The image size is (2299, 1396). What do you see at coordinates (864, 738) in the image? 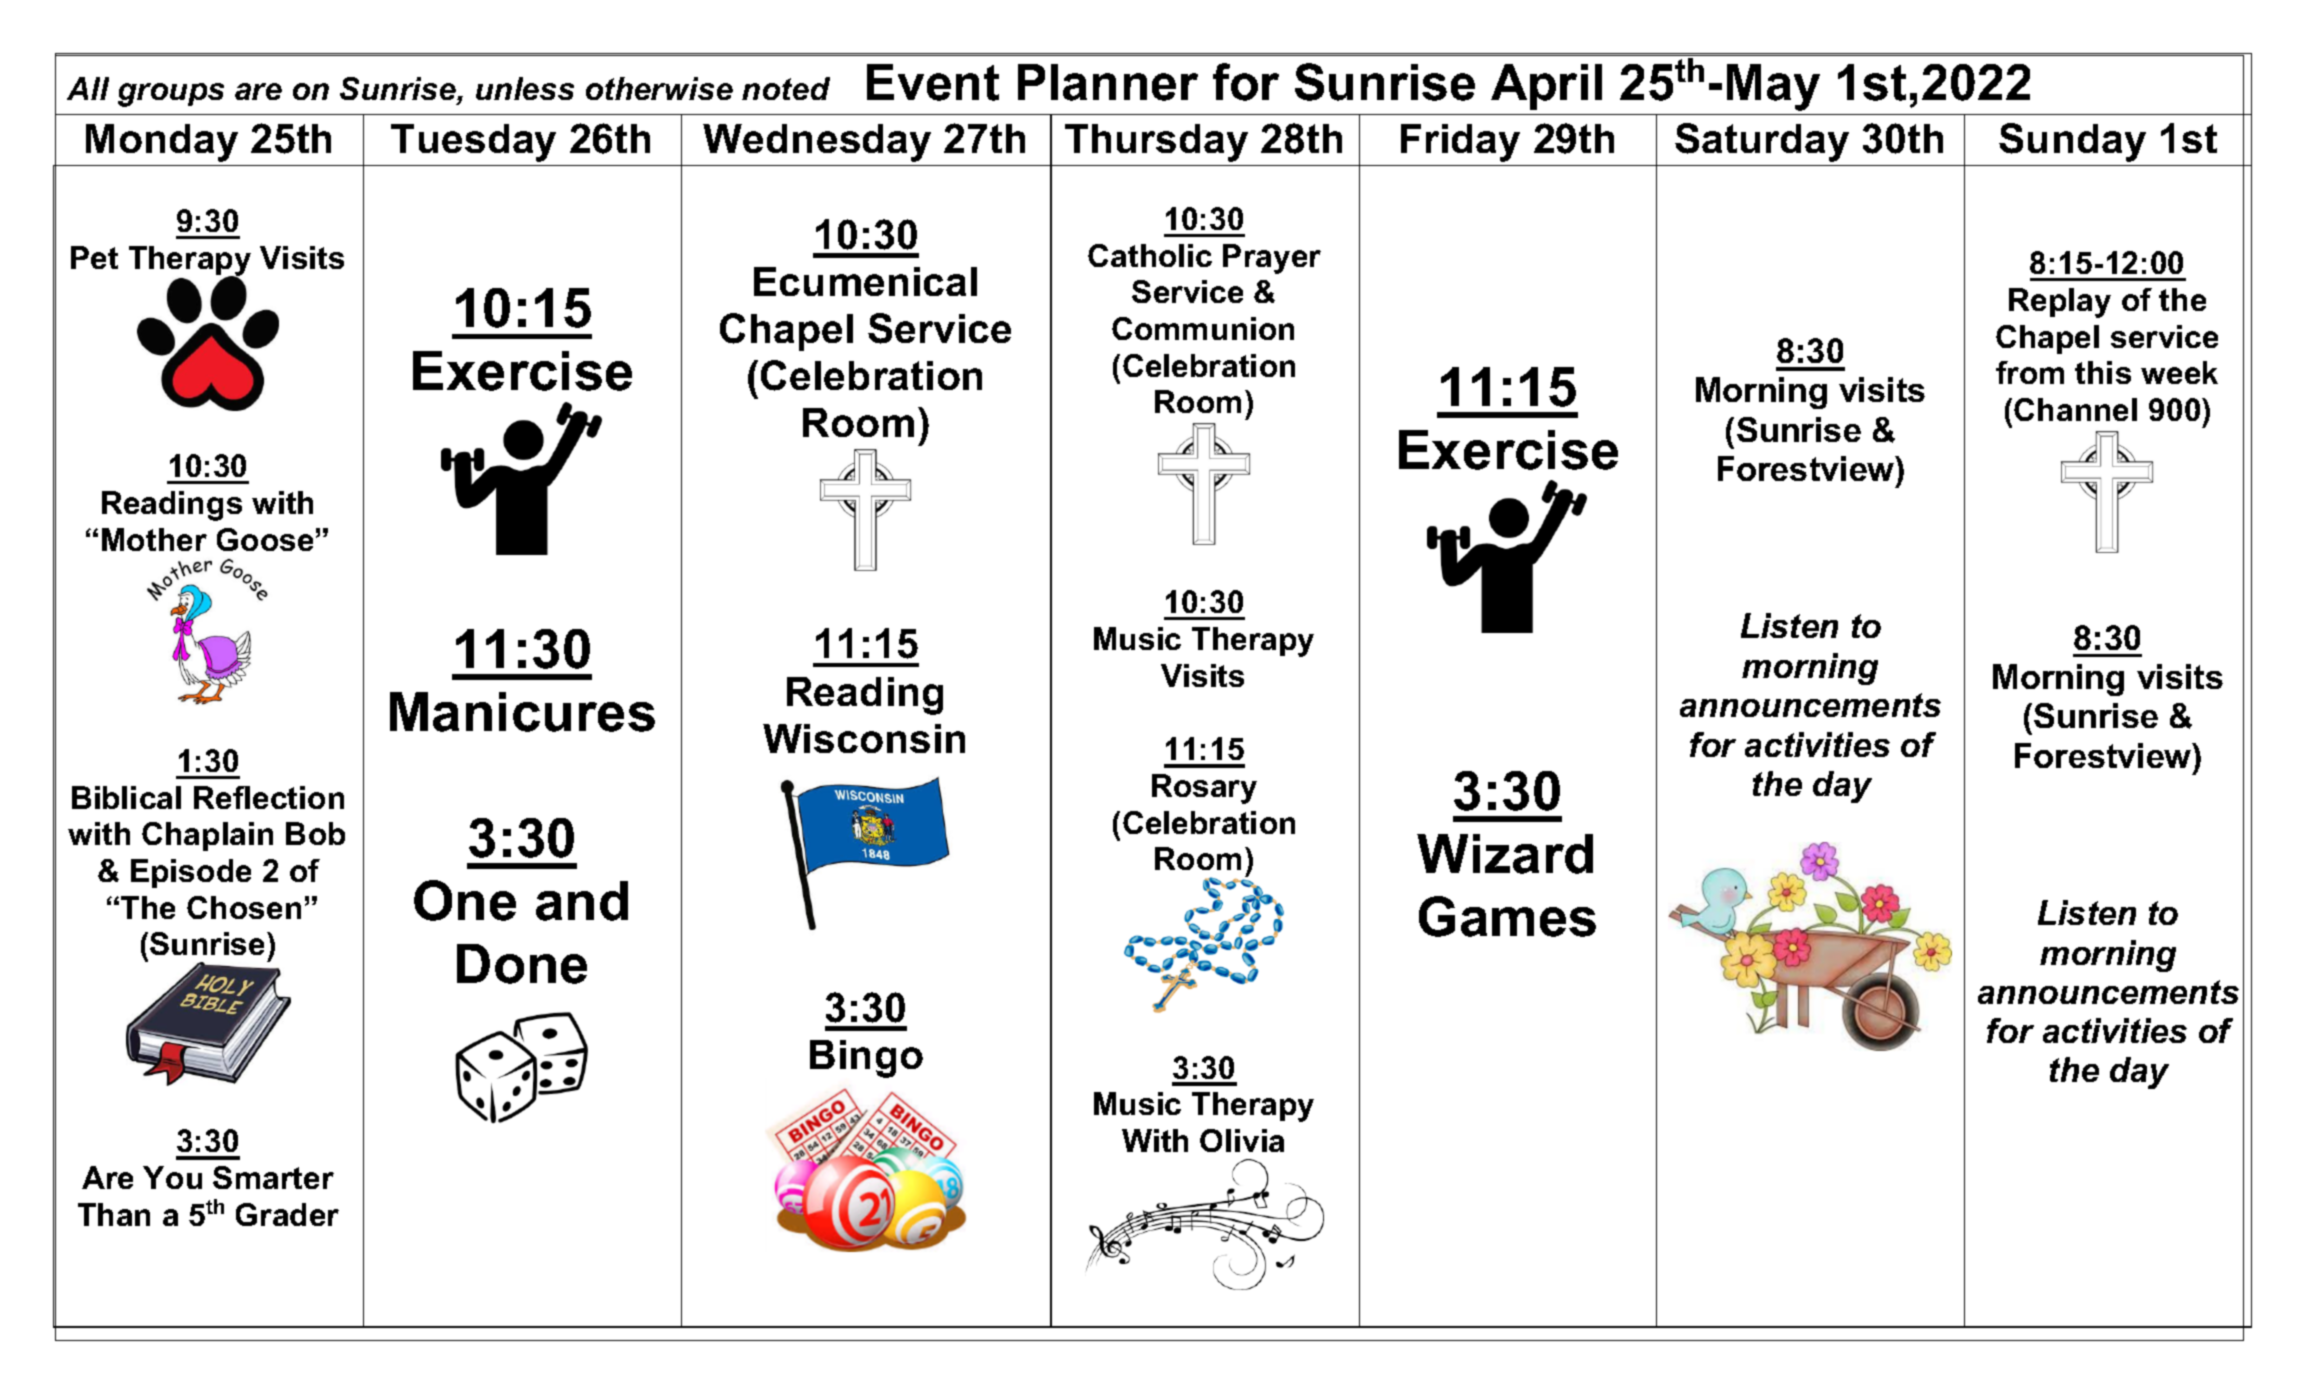
I see `Wisconsin` at bounding box center [864, 738].
